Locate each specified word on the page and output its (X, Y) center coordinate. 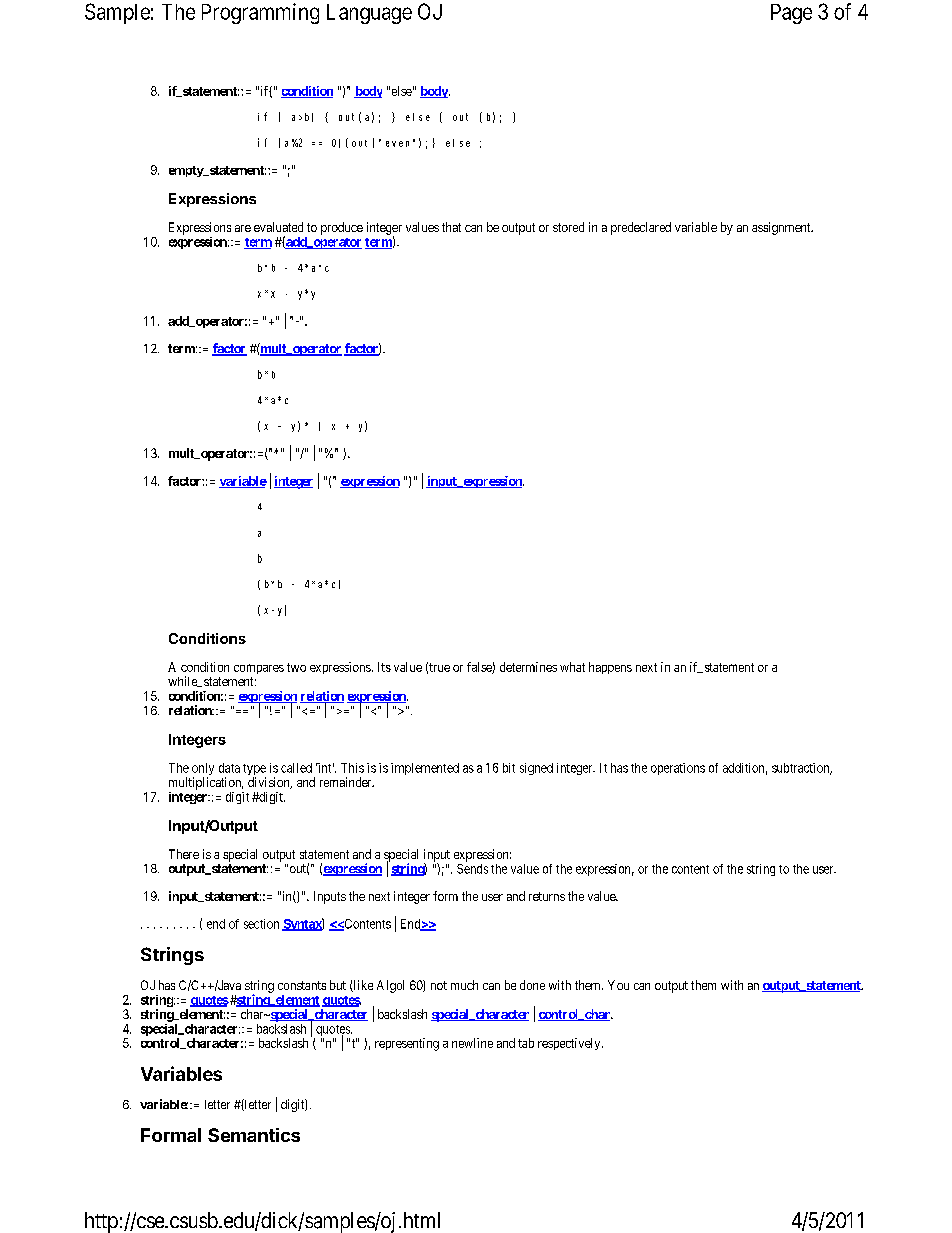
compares (259, 669)
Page (791, 14)
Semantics (254, 1135)
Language (369, 14)
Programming (260, 13)
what (572, 667)
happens (610, 668)
